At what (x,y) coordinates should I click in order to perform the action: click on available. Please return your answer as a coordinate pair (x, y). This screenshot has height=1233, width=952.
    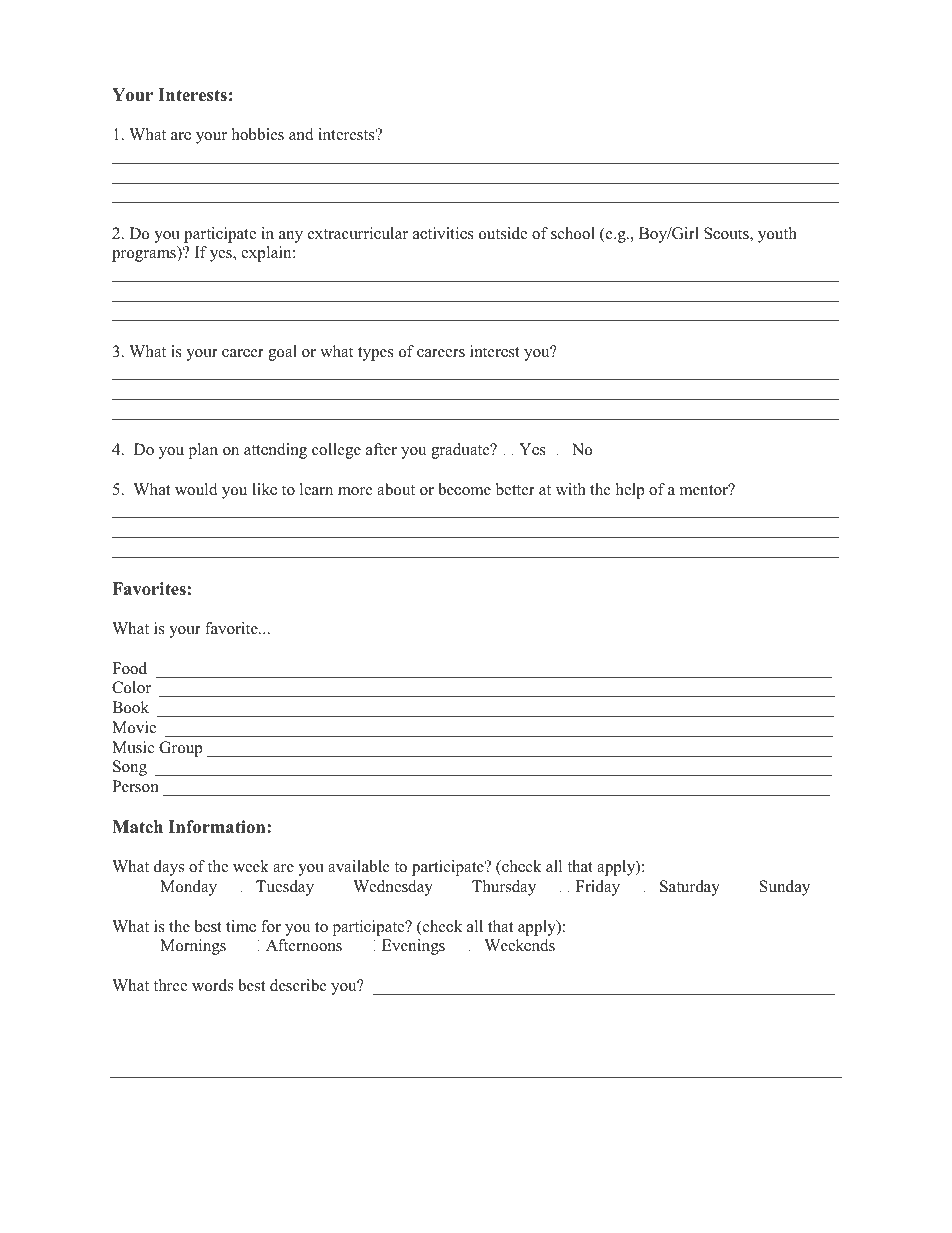
    Looking at the image, I should click on (359, 866).
